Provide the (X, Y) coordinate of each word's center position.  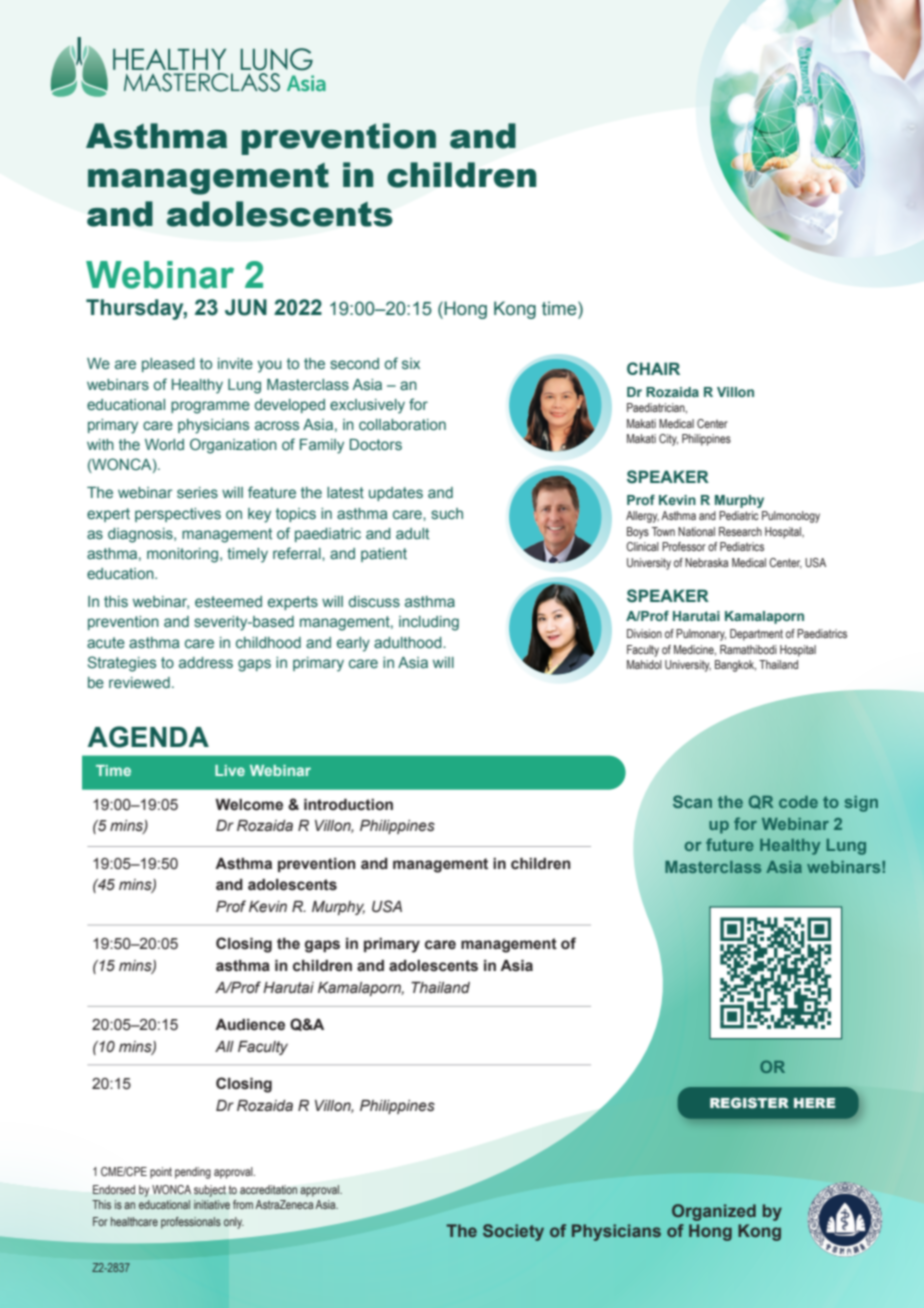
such (447, 513)
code (798, 802)
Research (740, 531)
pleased (168, 365)
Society (513, 1232)
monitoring (182, 555)
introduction (348, 805)
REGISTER (749, 1102)
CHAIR (653, 368)
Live (230, 770)
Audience (250, 1025)
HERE (814, 1103)
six (411, 363)
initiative (212, 1204)
